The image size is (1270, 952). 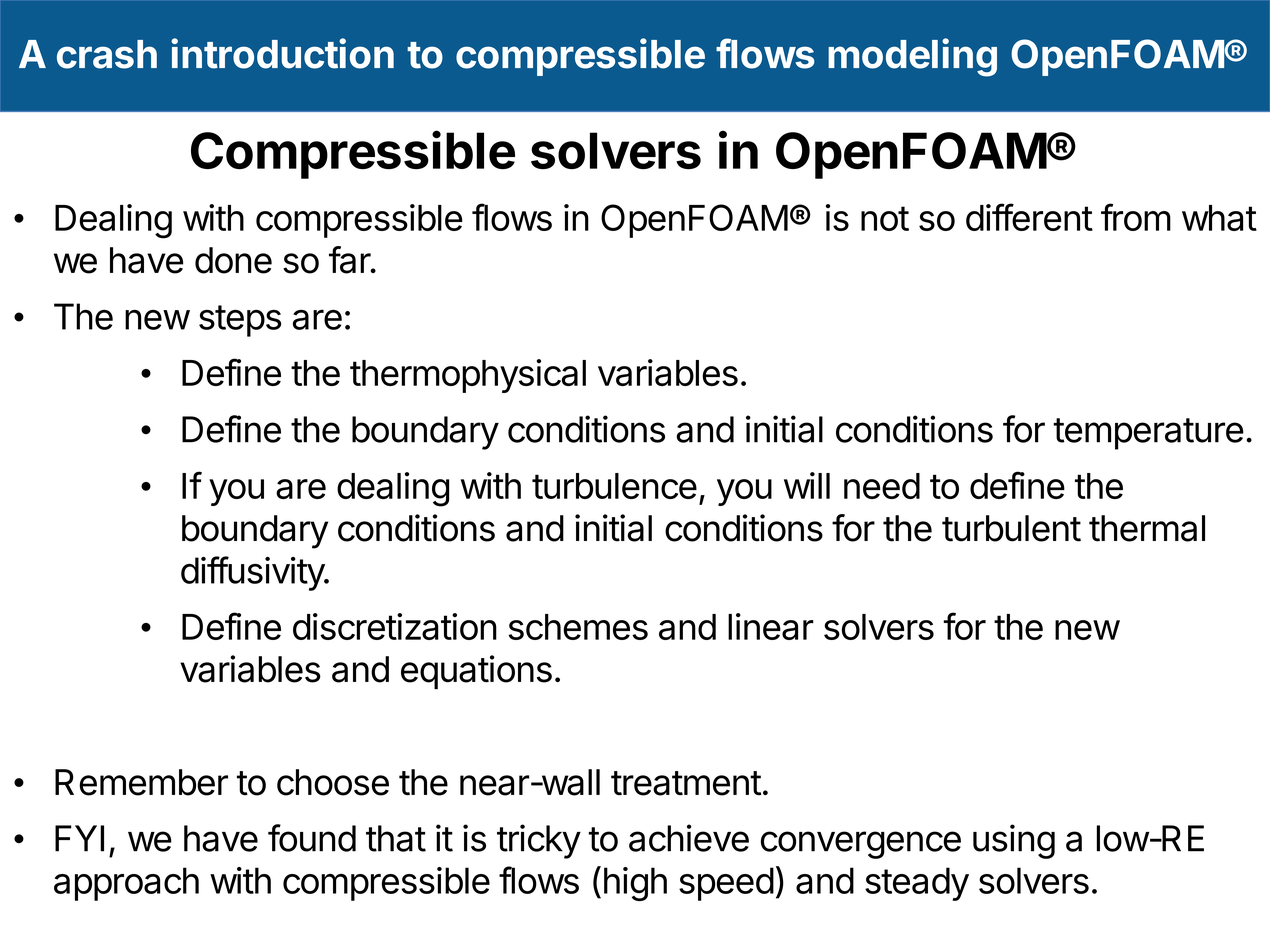 What do you see at coordinates (807, 485) in the page?
I see `will` at bounding box center [807, 485].
